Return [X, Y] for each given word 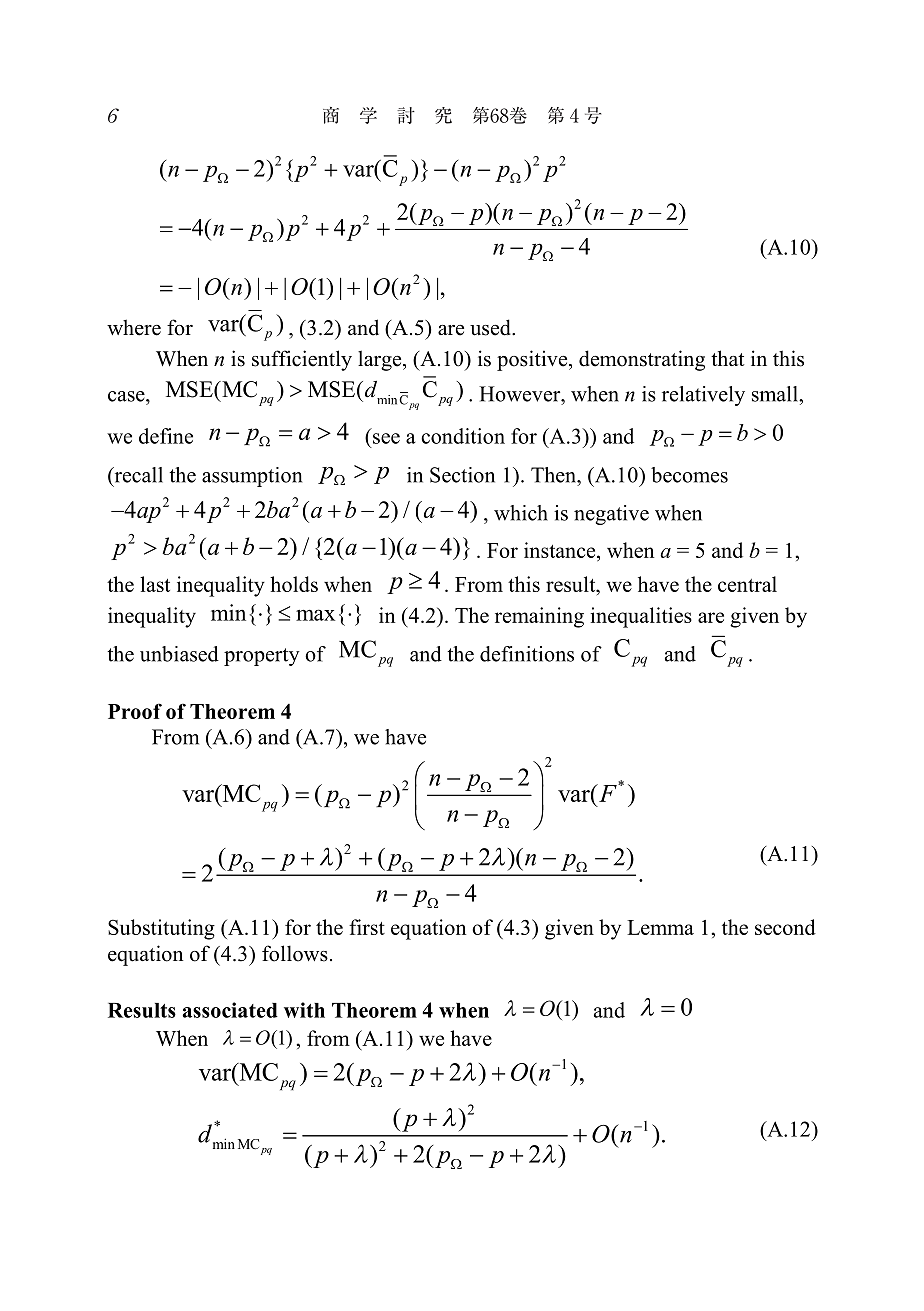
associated [230, 1010]
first [367, 927]
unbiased [179, 654]
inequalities [641, 617]
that [728, 358]
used [491, 327]
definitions [527, 654]
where [134, 327]
